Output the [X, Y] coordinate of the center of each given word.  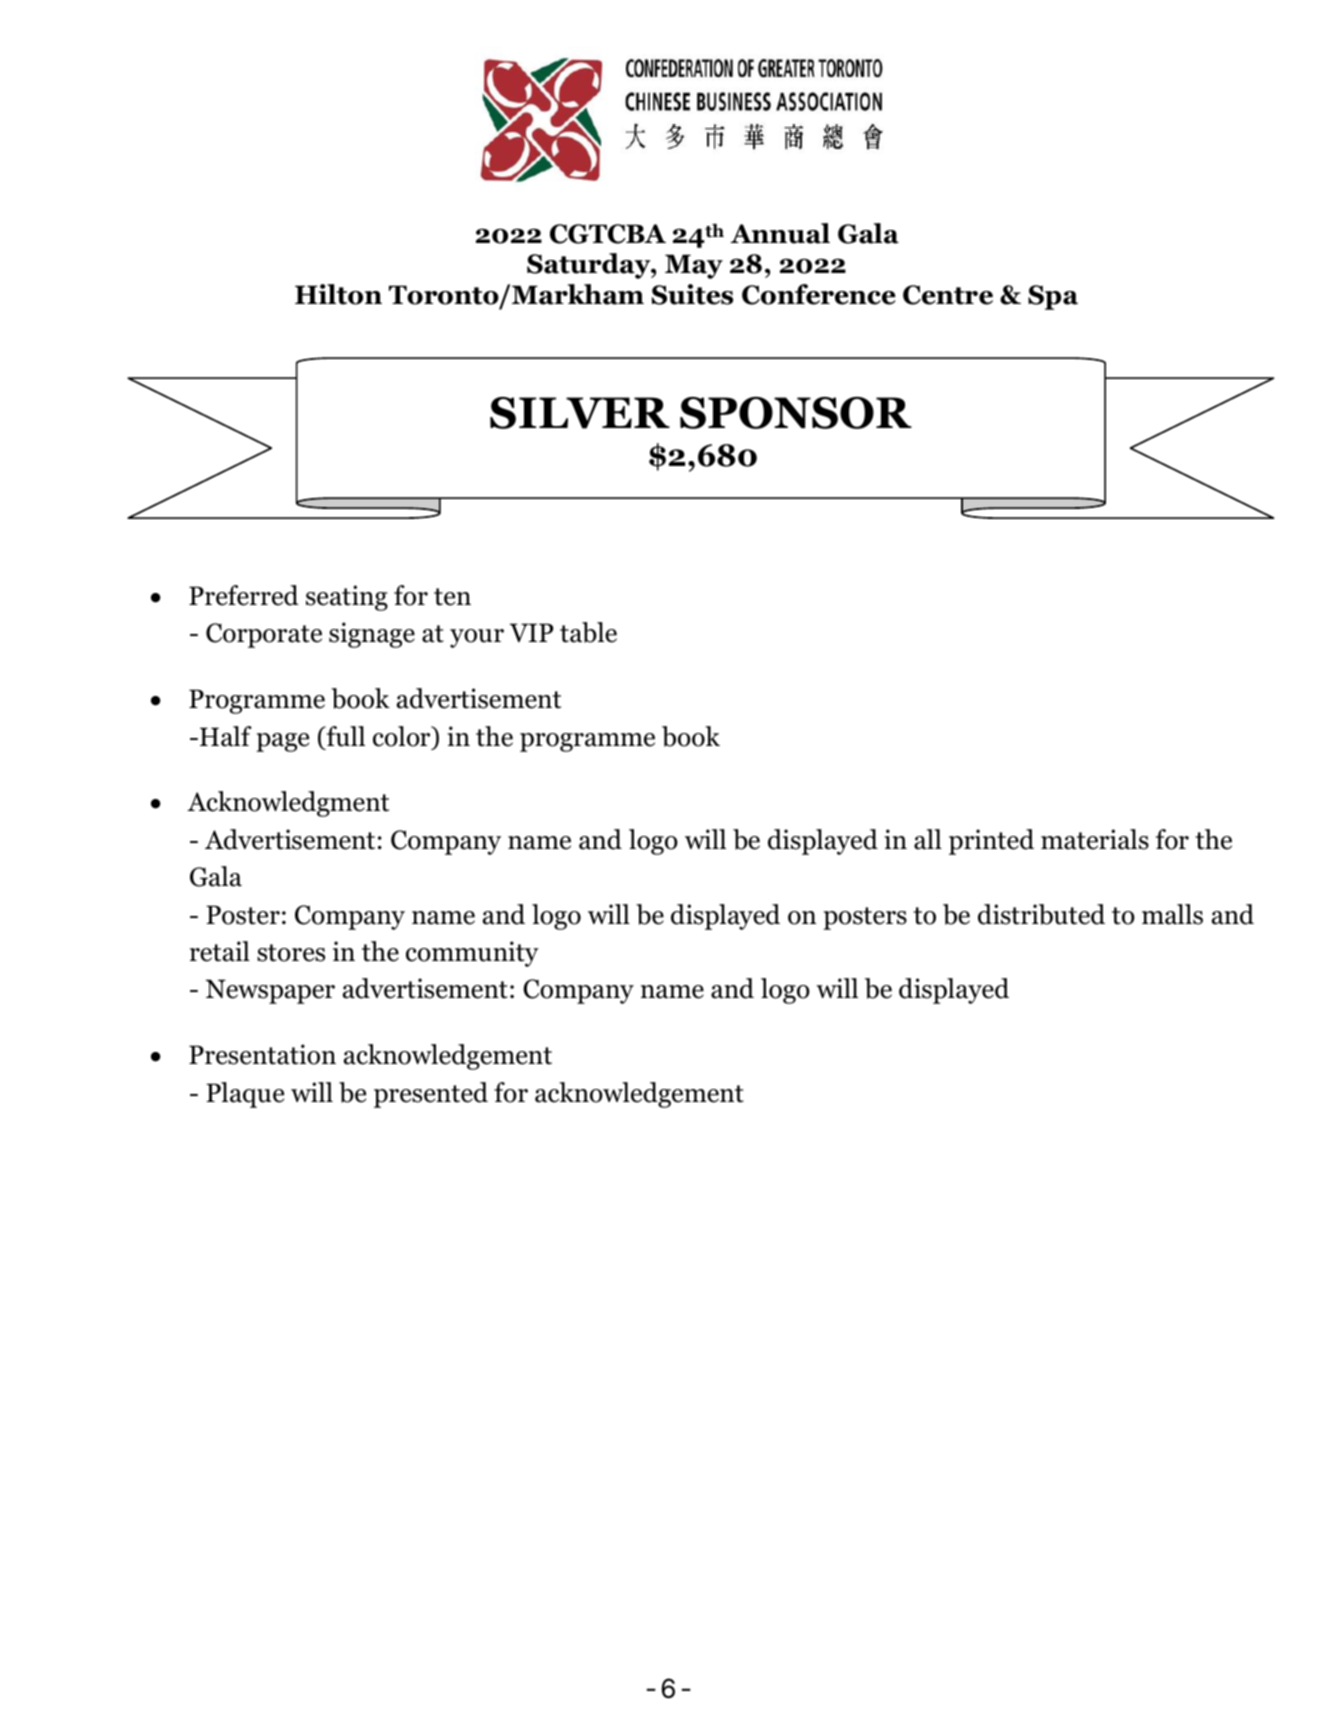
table [588, 632]
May [694, 266]
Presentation [262, 1054]
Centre [948, 295]
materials [1095, 839]
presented [431, 1095]
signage [372, 635]
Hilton [338, 294]
